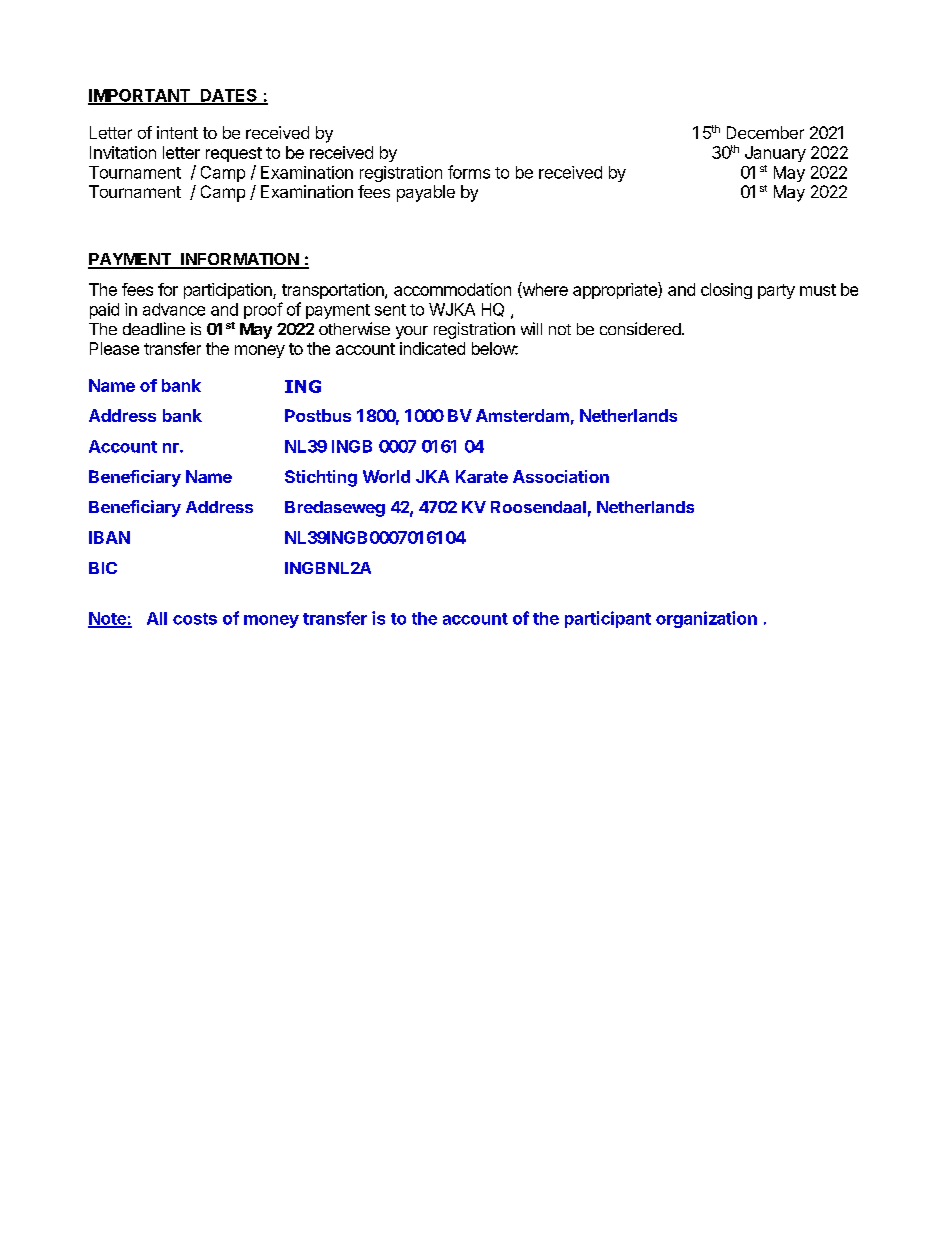 The height and width of the document is (1233, 952). Describe the element at coordinates (229, 291) in the document. I see `participation` at that location.
